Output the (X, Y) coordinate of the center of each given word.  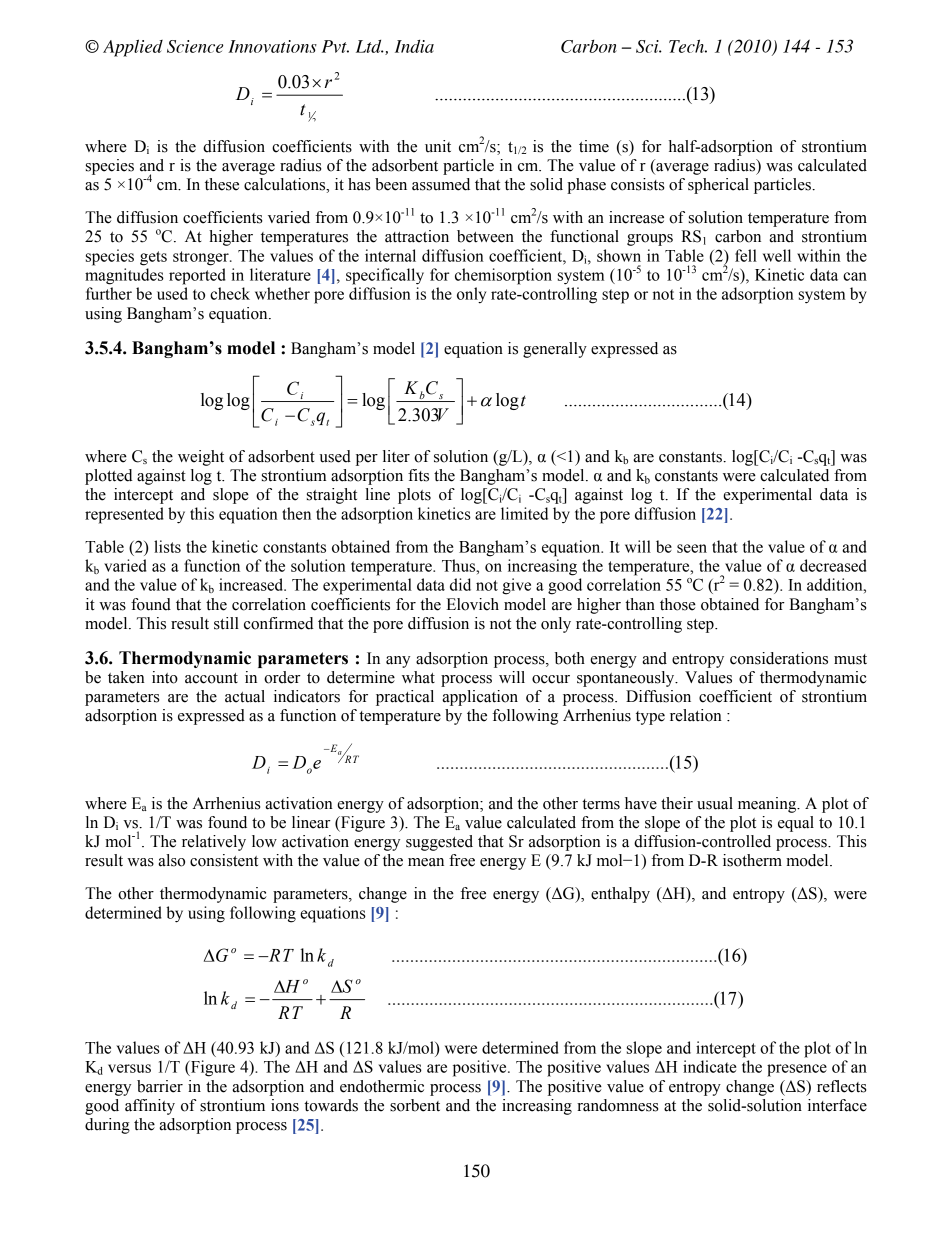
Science (195, 46)
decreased (833, 565)
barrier (160, 1086)
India (414, 46)
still (226, 623)
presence (797, 1070)
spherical (718, 186)
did (460, 584)
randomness (617, 1105)
